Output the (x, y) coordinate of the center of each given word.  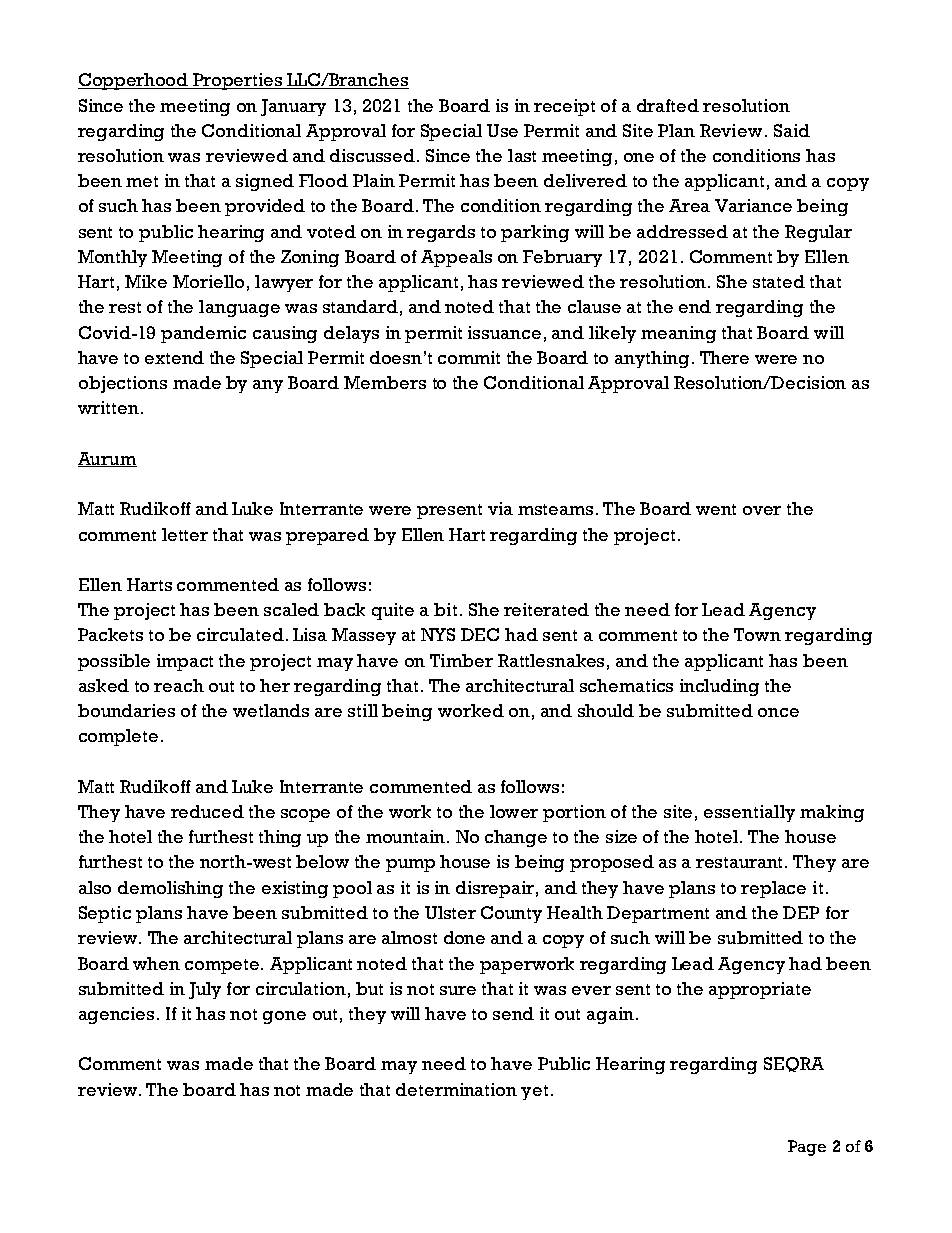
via (500, 508)
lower (514, 811)
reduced (207, 811)
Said (792, 130)
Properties (238, 81)
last (522, 155)
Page (807, 1148)
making (832, 813)
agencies (118, 1015)
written (108, 407)
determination (456, 1089)
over (762, 510)
